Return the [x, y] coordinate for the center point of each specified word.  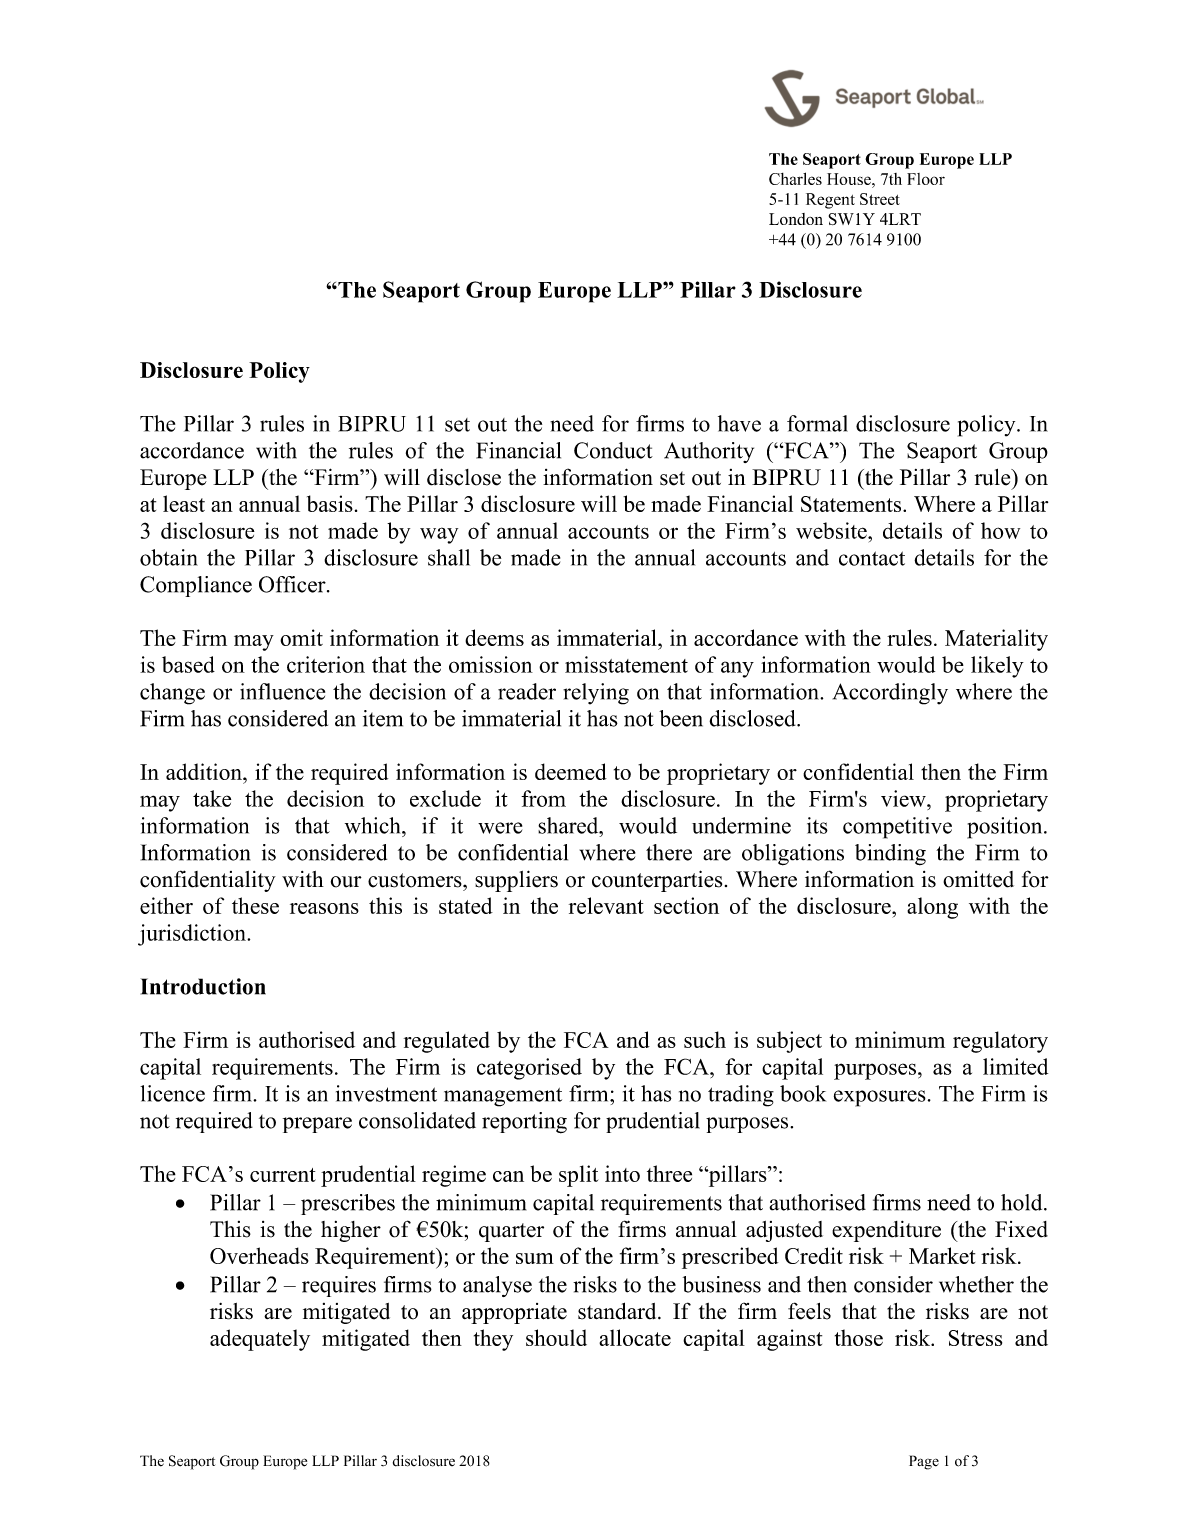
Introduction [203, 986]
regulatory [1000, 1042]
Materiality [996, 640]
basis [330, 503]
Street [880, 199]
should [556, 1337]
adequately [260, 1340]
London [796, 219]
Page [924, 1462]
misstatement [626, 664]
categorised [529, 1069]
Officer [293, 584]
